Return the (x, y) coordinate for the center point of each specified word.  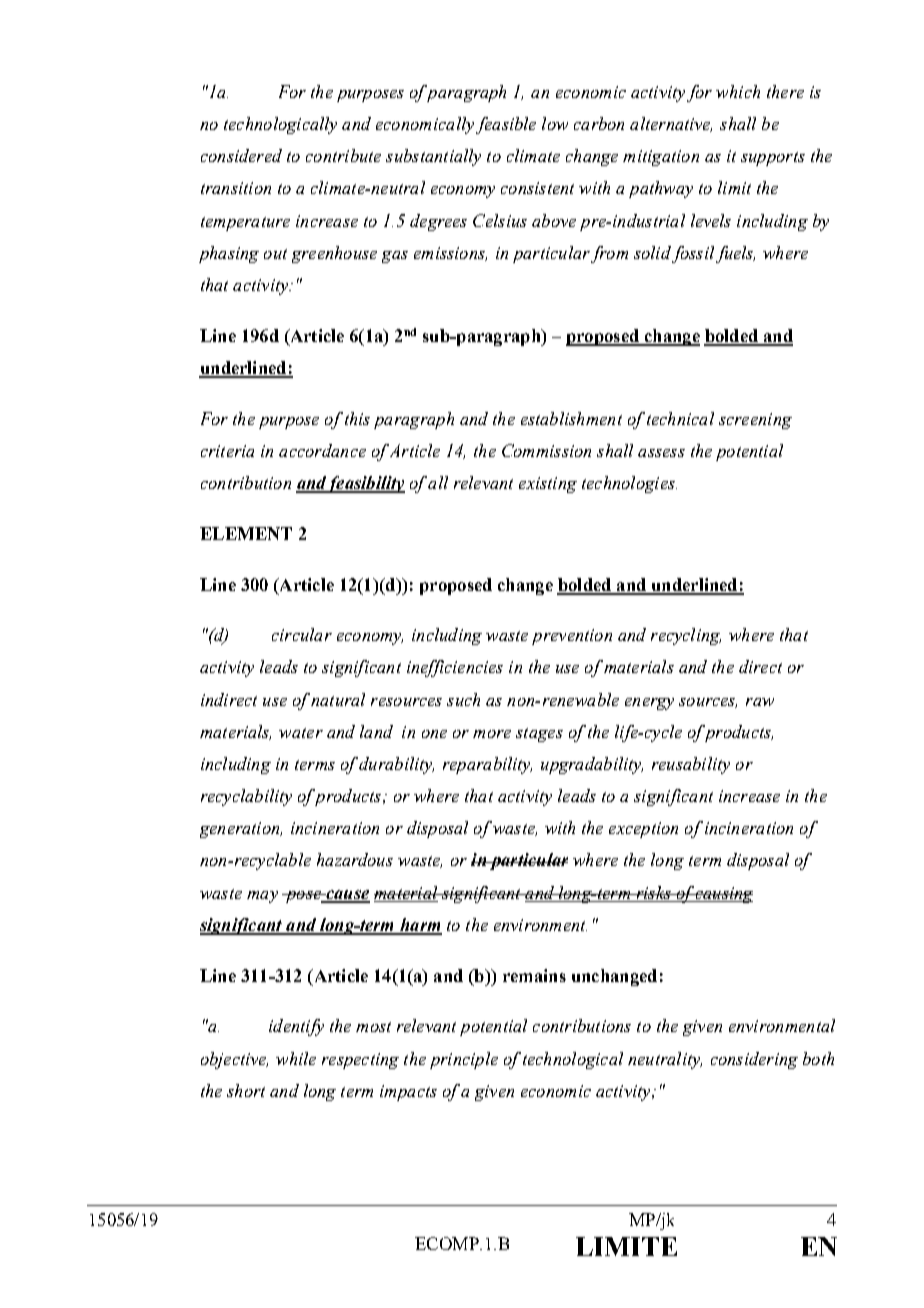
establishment (571, 418)
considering (754, 1060)
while (296, 1058)
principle (464, 1060)
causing (723, 895)
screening (755, 421)
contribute (343, 155)
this (357, 418)
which (738, 91)
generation (241, 830)
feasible (506, 125)
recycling (686, 636)
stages (539, 735)
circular (302, 634)
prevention (572, 637)
